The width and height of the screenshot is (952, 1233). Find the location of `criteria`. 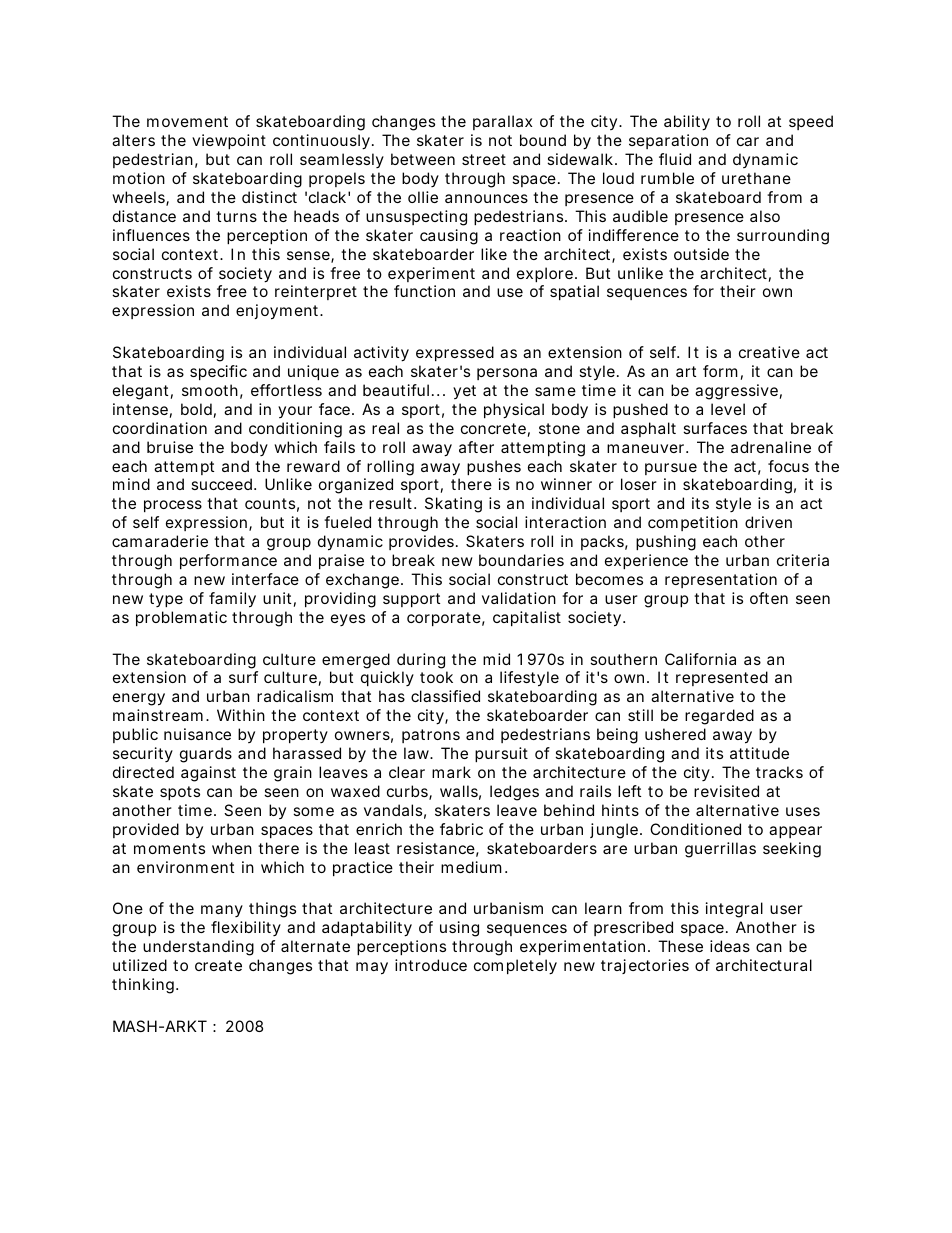

criteria is located at coordinates (803, 560).
